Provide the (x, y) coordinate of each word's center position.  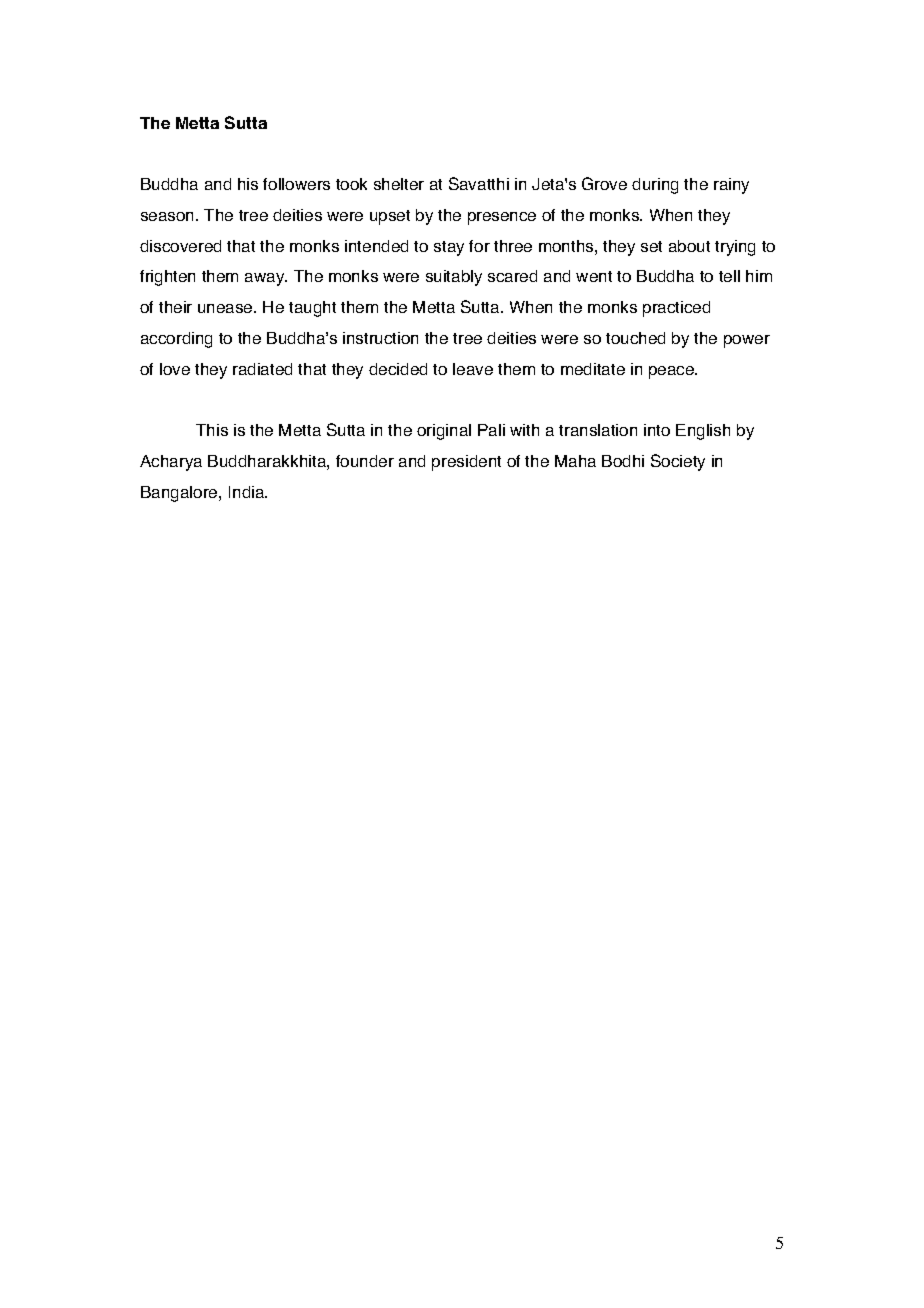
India (248, 492)
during (655, 186)
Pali (491, 430)
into (657, 430)
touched (635, 338)
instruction (380, 338)
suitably (454, 278)
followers (296, 184)
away (266, 279)
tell (729, 276)
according (176, 340)
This (212, 430)
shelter (399, 184)
